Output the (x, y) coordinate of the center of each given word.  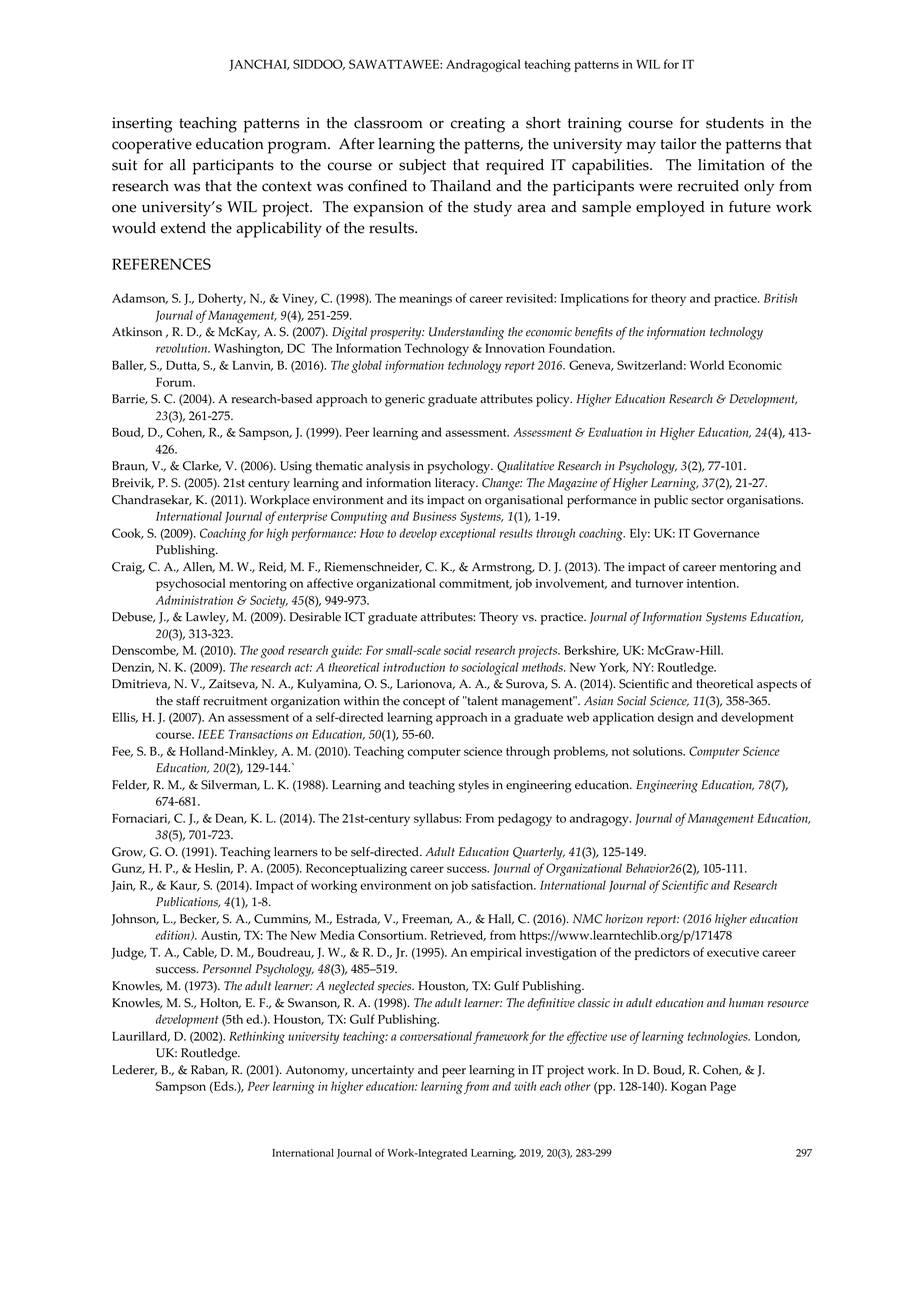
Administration (194, 600)
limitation (731, 165)
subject (422, 167)
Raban (209, 1070)
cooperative (152, 146)
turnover (659, 584)
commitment (475, 584)
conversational (436, 1036)
